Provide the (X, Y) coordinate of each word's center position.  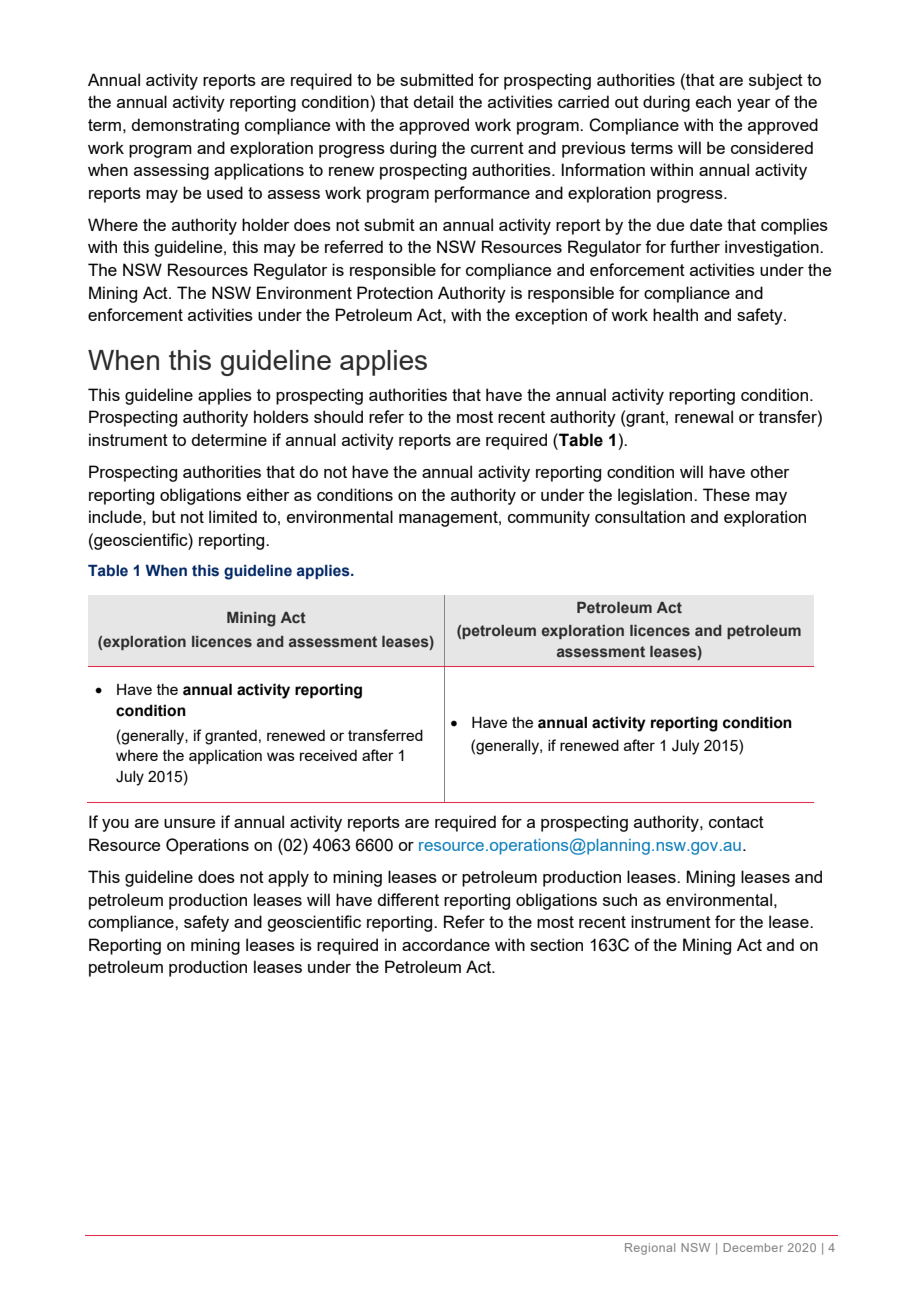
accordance (446, 944)
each (713, 101)
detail (433, 101)
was (281, 756)
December (753, 1247)
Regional (650, 1249)
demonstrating (185, 126)
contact (736, 822)
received (328, 755)
